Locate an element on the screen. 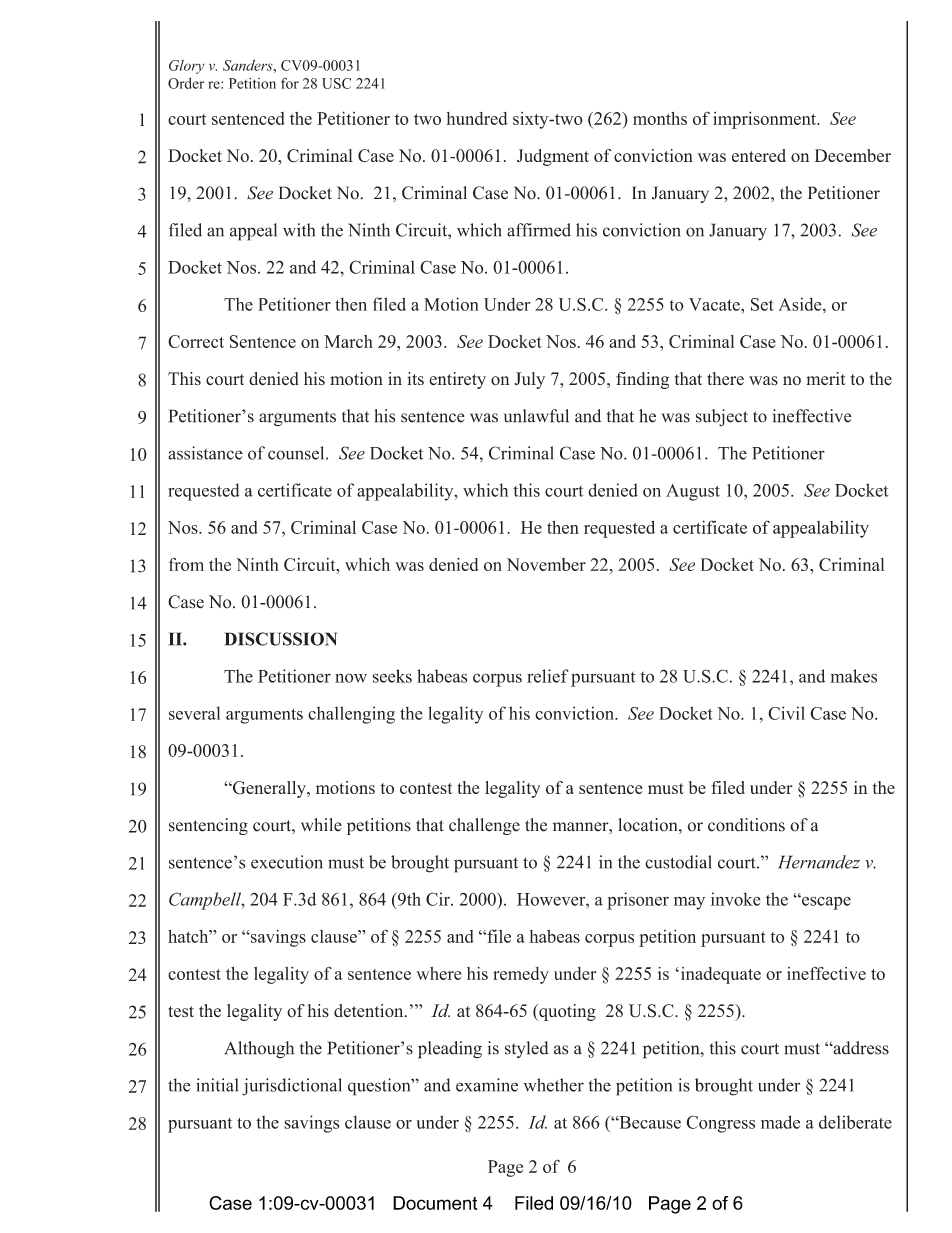  DISCUSSION is located at coordinates (281, 639).
